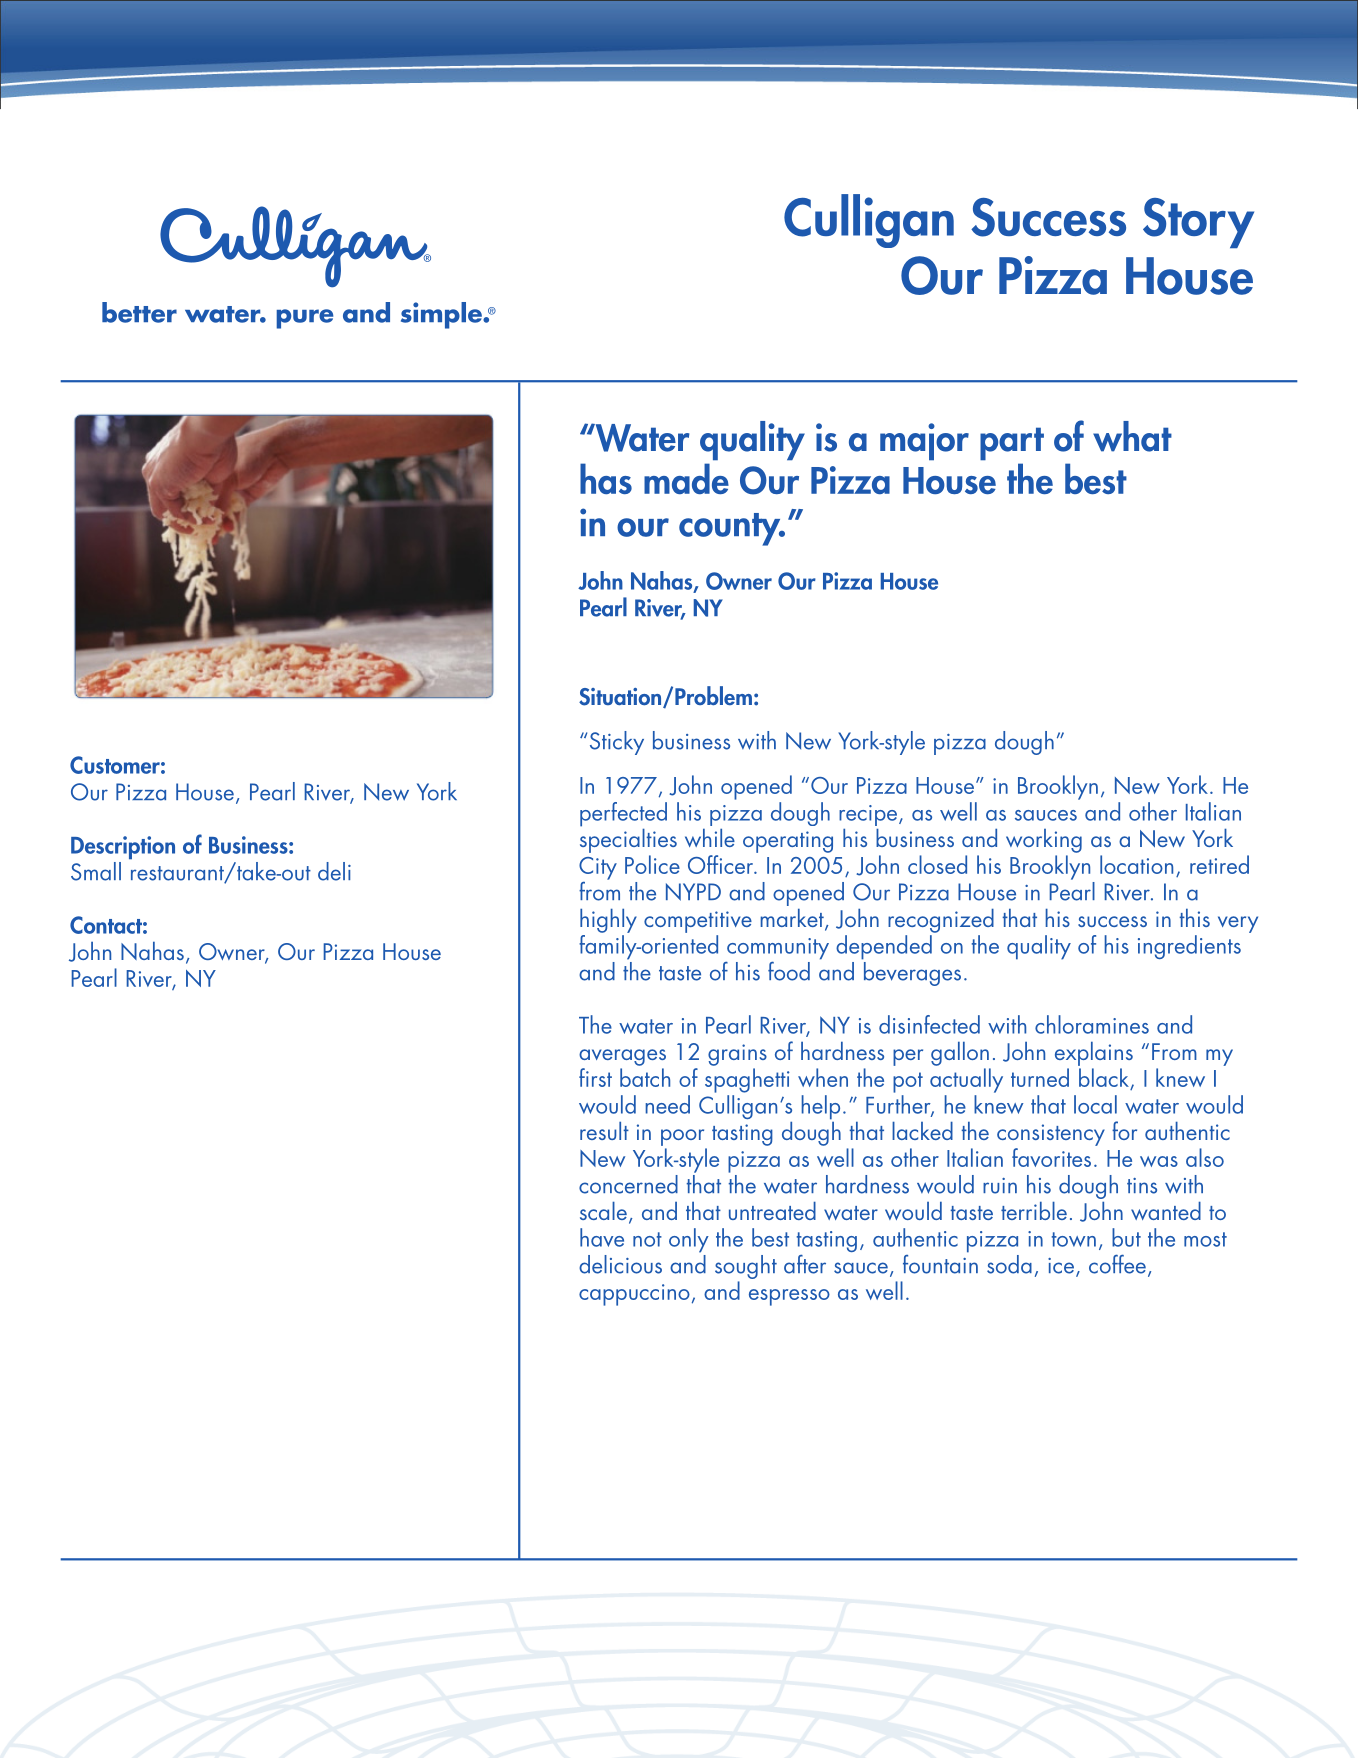 The image size is (1358, 1758). I want to click on competitive, so click(698, 922).
